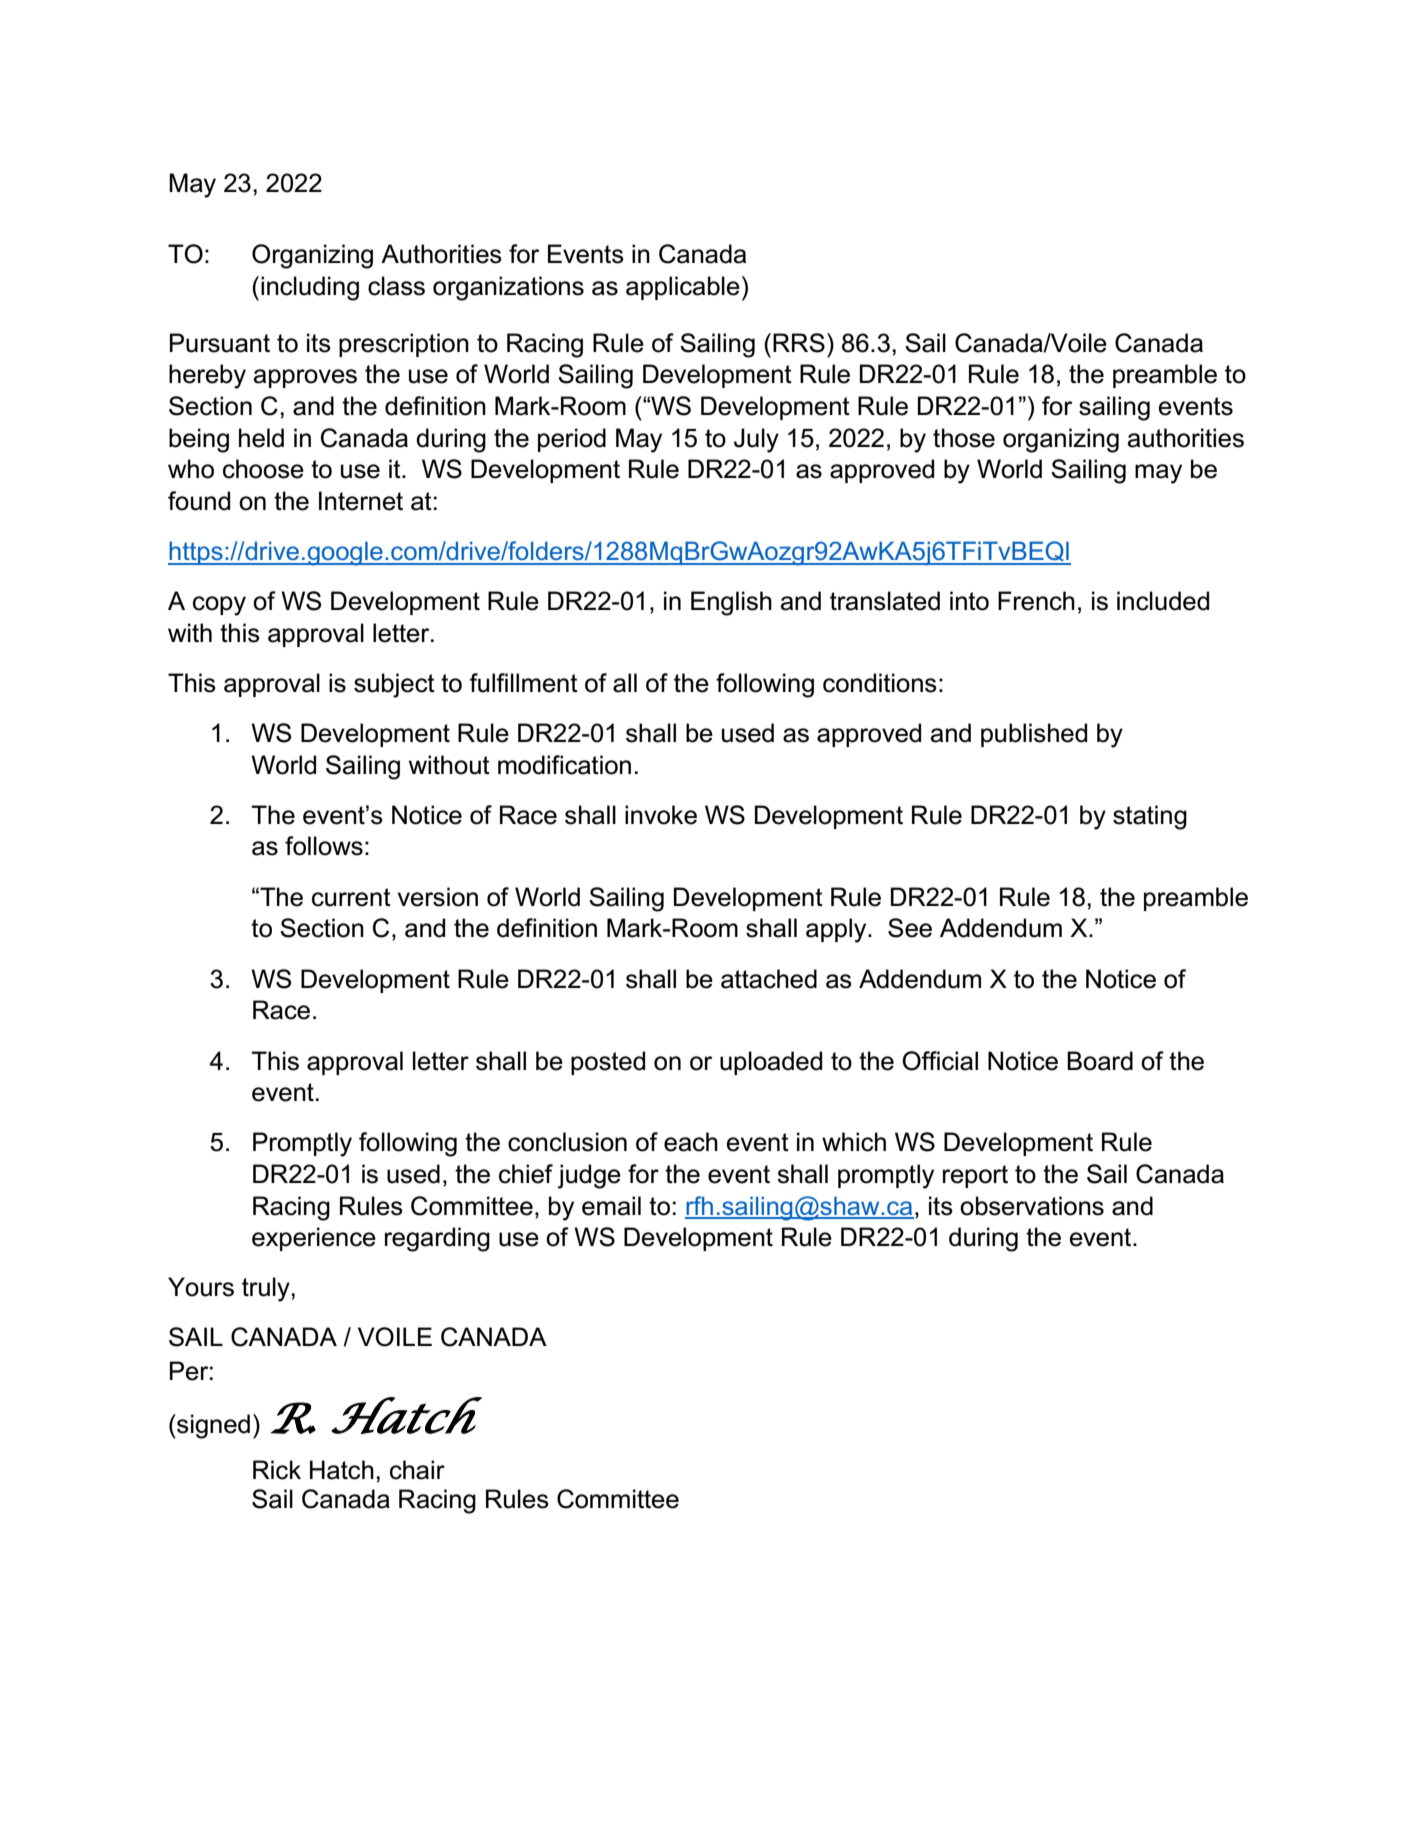 The width and height of the document is (1418, 1835). What do you see at coordinates (310, 288) in the document?
I see `including` at bounding box center [310, 288].
